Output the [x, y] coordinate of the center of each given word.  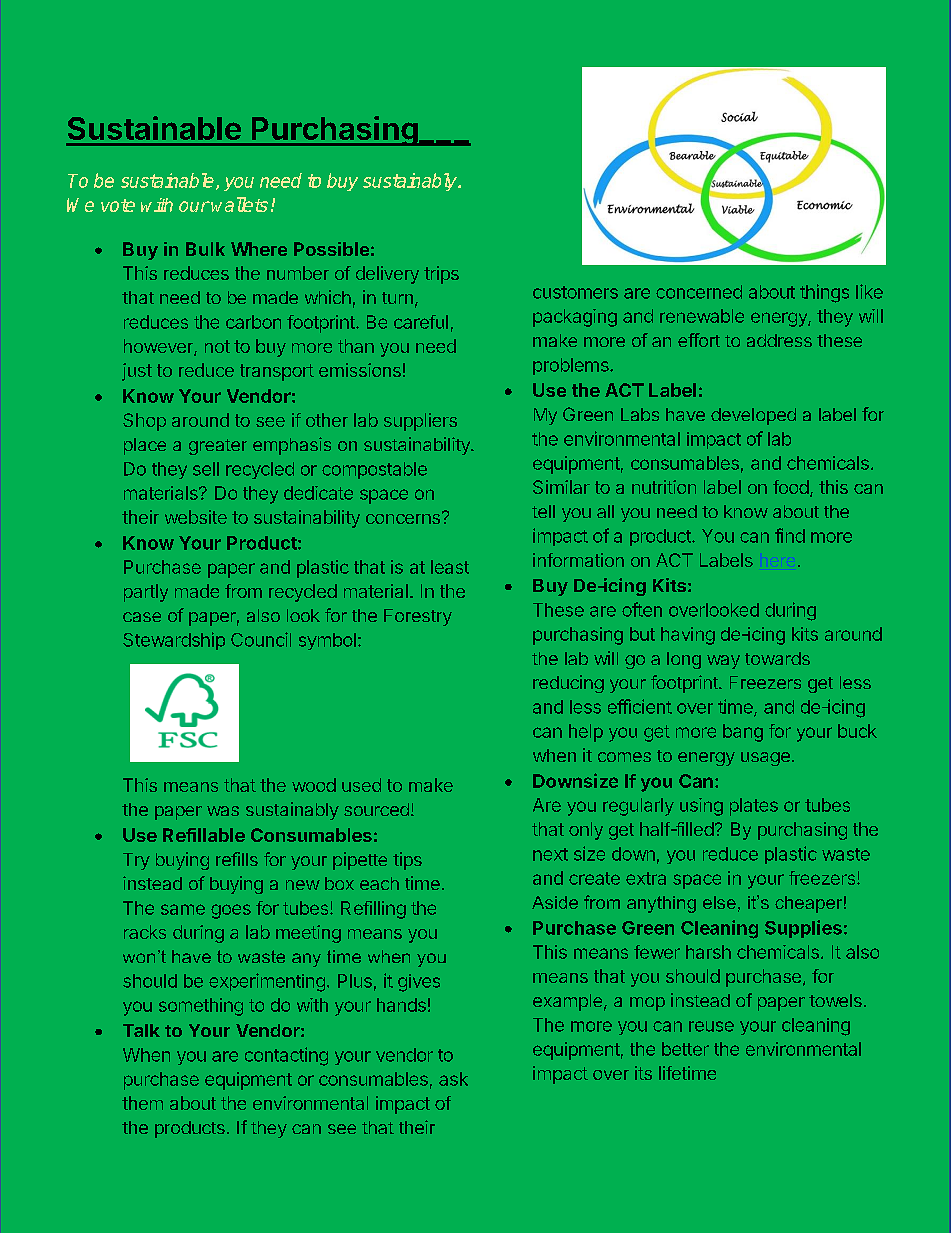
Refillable [204, 835]
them [142, 1103]
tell [543, 511]
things [824, 293]
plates [754, 807]
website [196, 517]
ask [453, 1079]
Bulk [205, 249]
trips [441, 275]
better [685, 1049]
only [586, 831]
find [790, 535]
